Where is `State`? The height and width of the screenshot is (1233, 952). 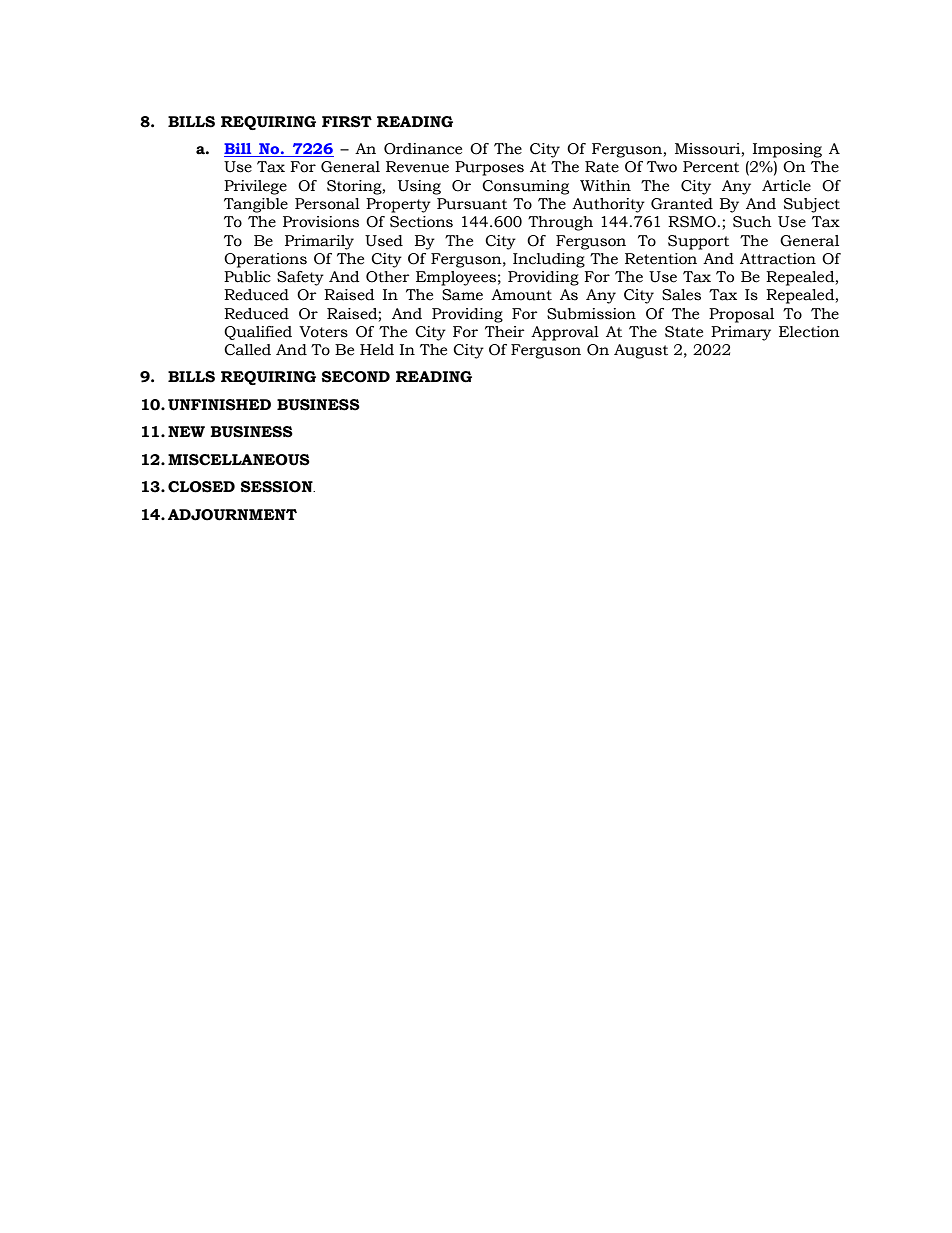 State is located at coordinates (684, 332).
